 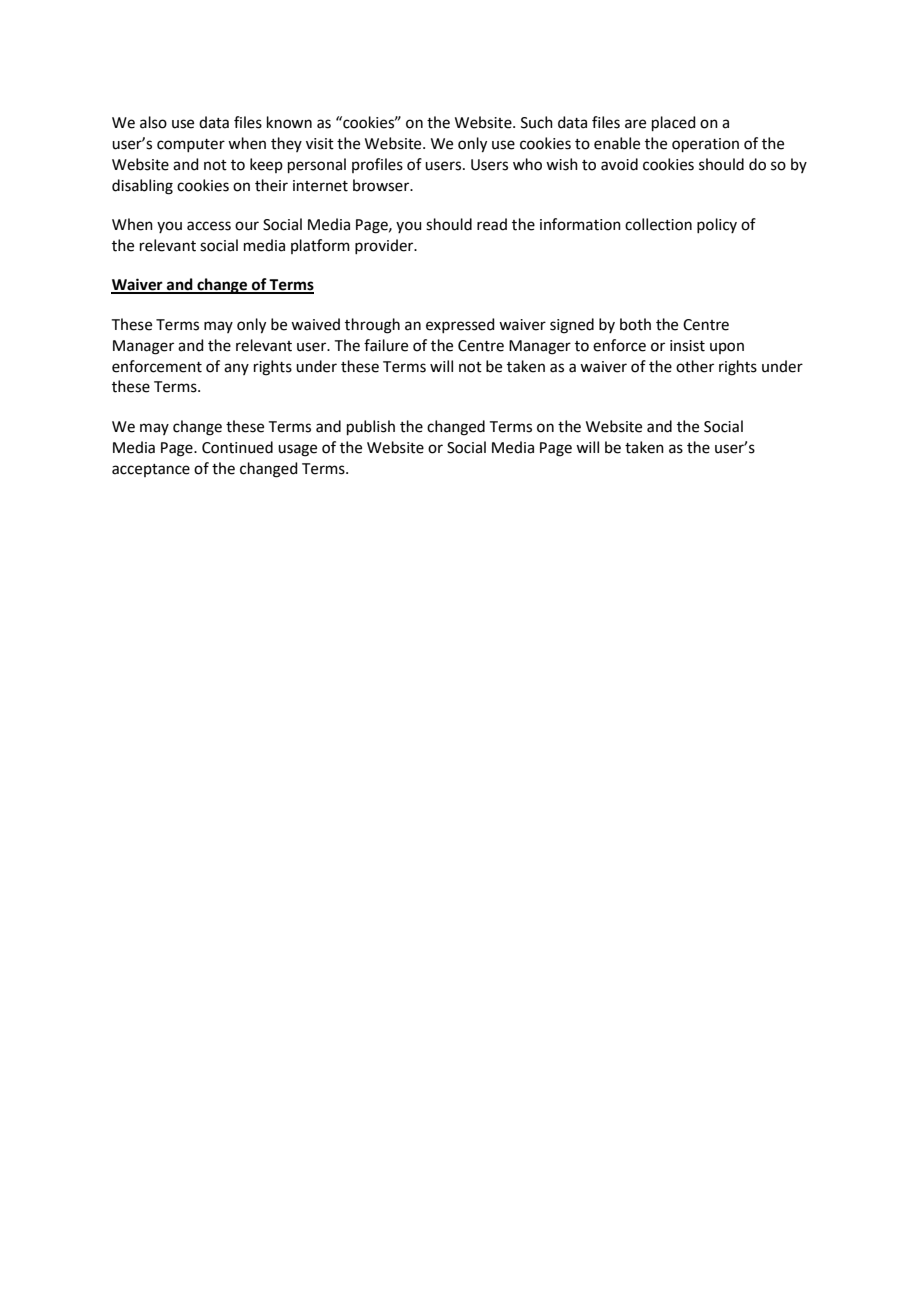 I want to click on waived, so click(x=315, y=324).
